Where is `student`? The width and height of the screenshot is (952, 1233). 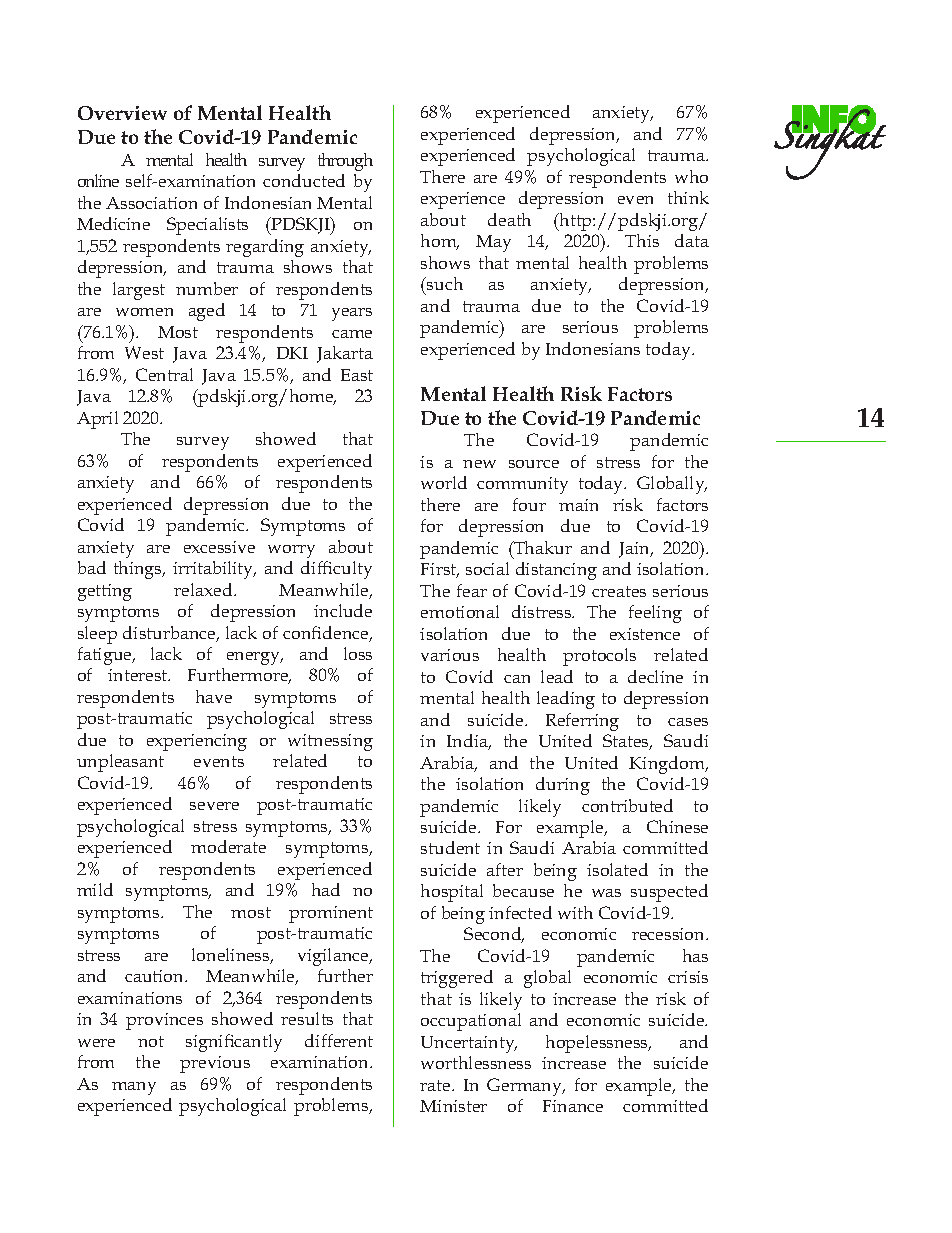
student is located at coordinates (450, 847).
